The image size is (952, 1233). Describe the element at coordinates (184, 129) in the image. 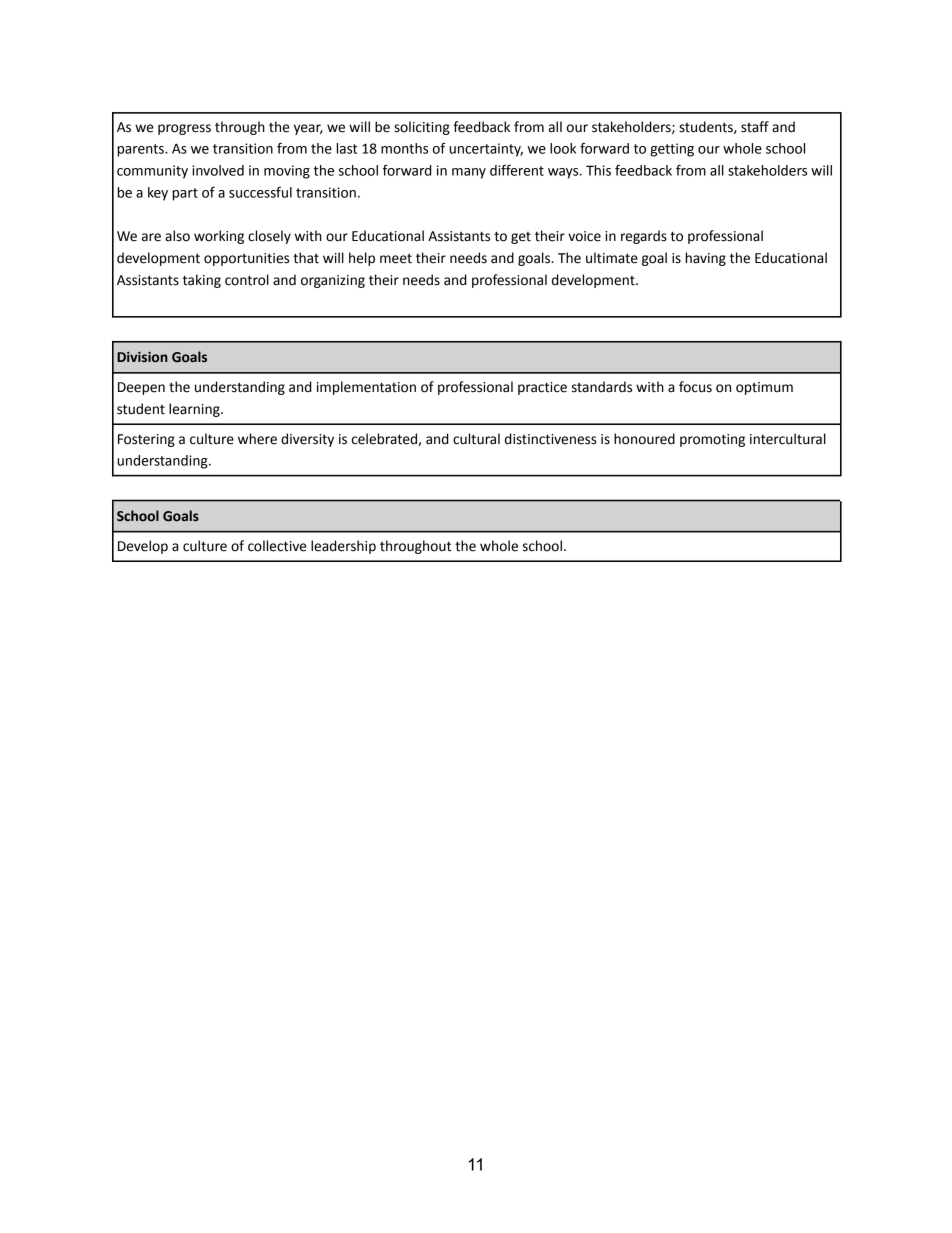

I see `progress` at that location.
